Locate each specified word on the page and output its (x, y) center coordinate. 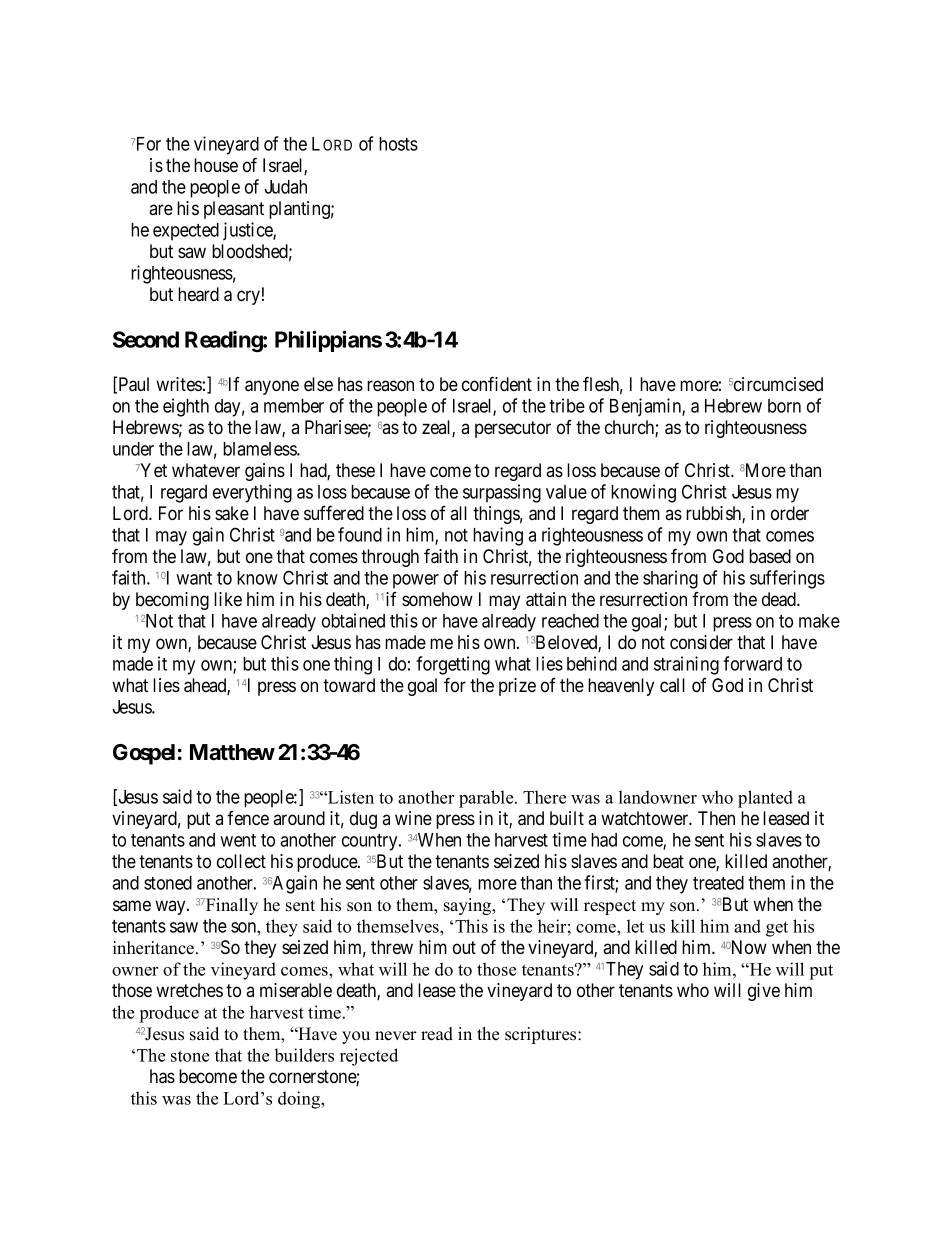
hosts (398, 144)
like (228, 599)
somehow (437, 599)
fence (248, 818)
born (784, 406)
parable (487, 799)
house (216, 165)
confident (497, 384)
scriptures (542, 1035)
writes (179, 384)
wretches (189, 990)
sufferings (787, 579)
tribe (567, 405)
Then (716, 818)
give (764, 992)
